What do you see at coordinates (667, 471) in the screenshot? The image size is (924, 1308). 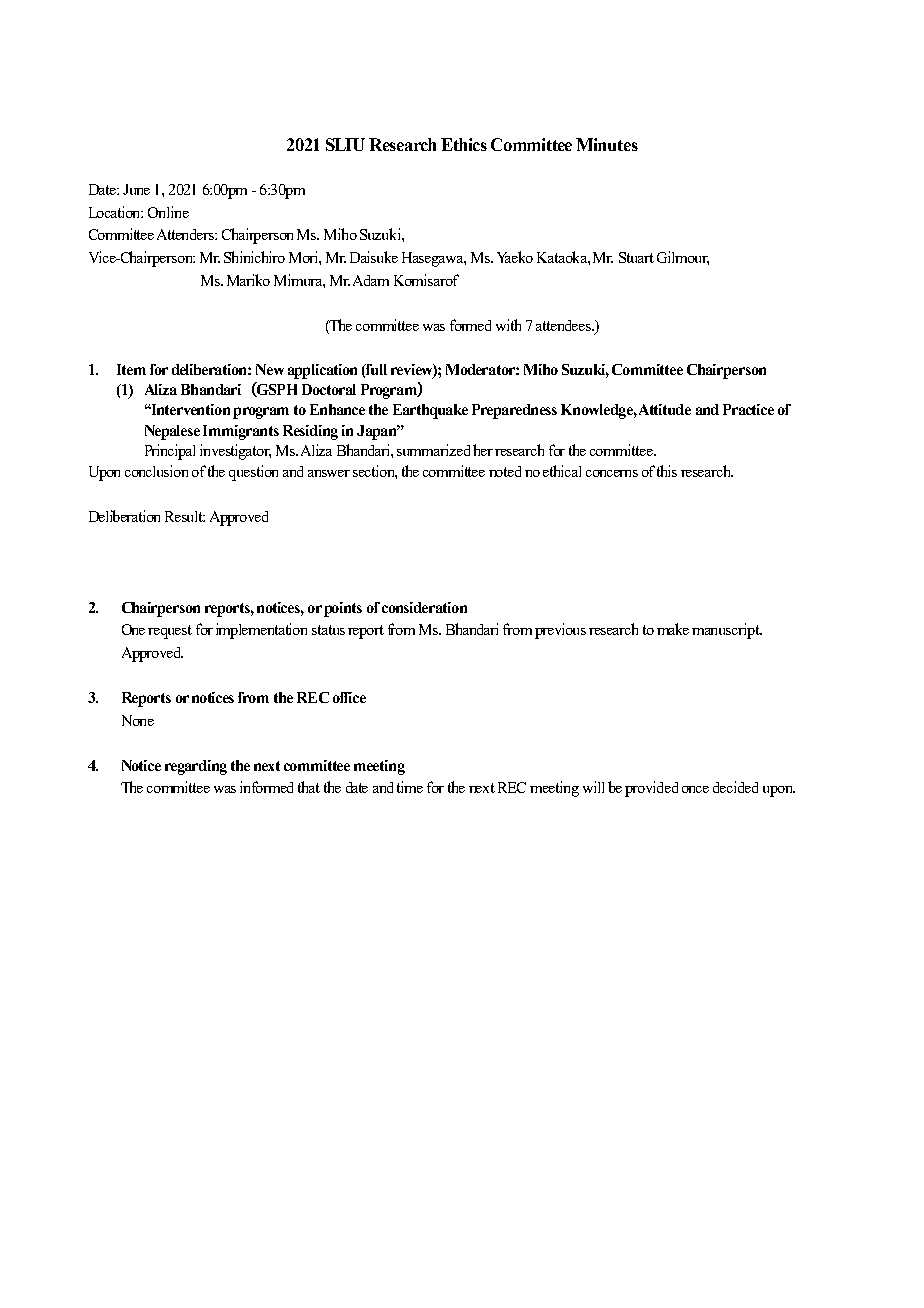 I see `this` at bounding box center [667, 471].
